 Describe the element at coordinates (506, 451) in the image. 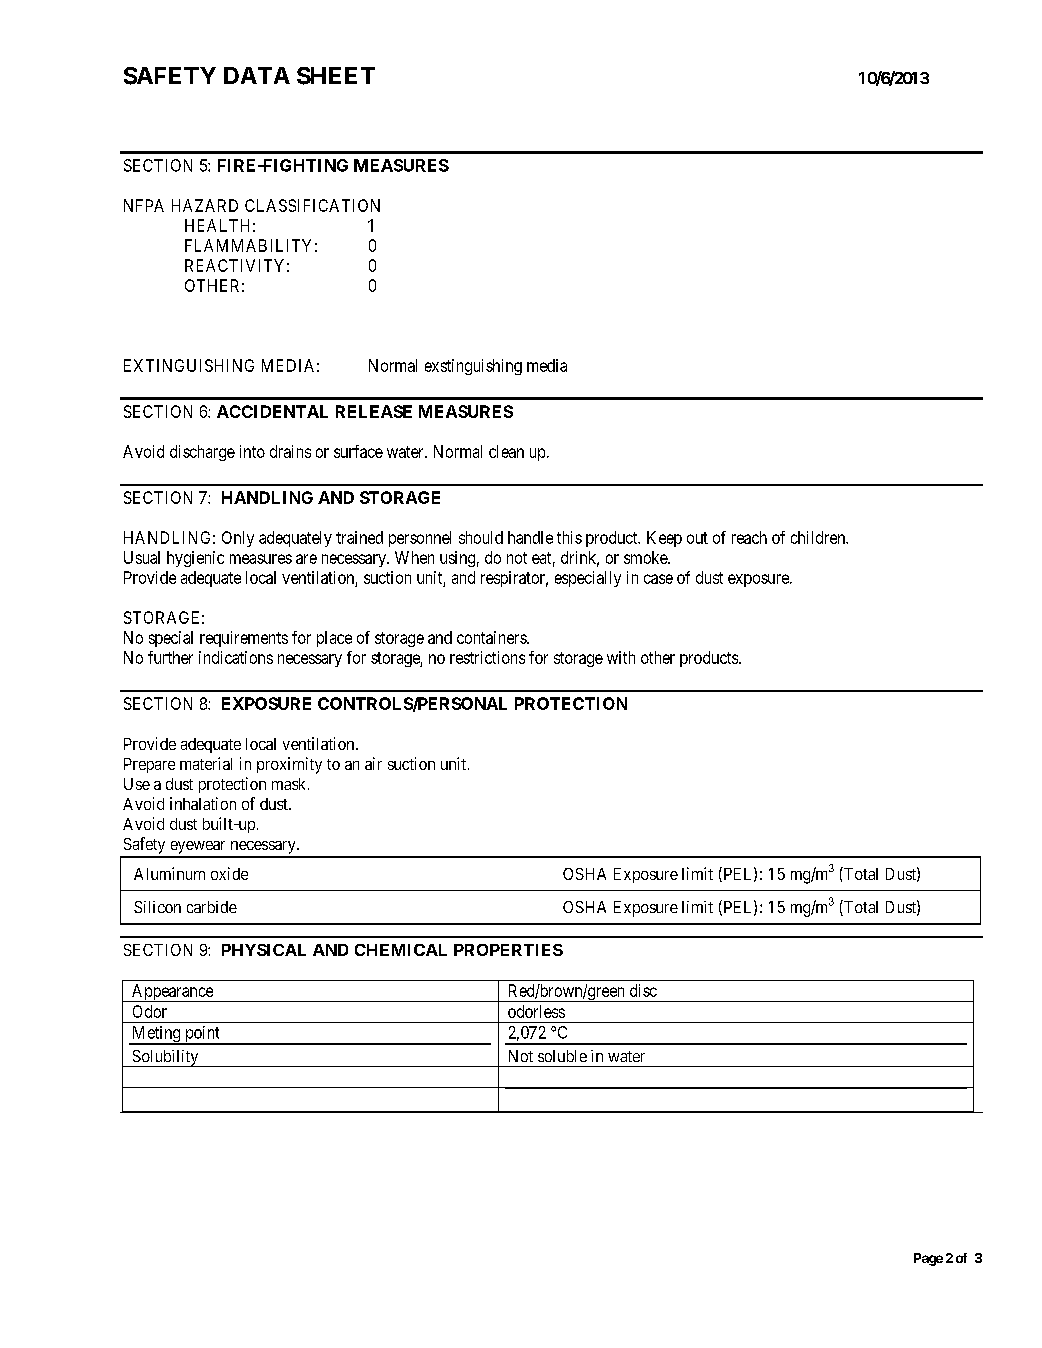

I see `clean` at that location.
